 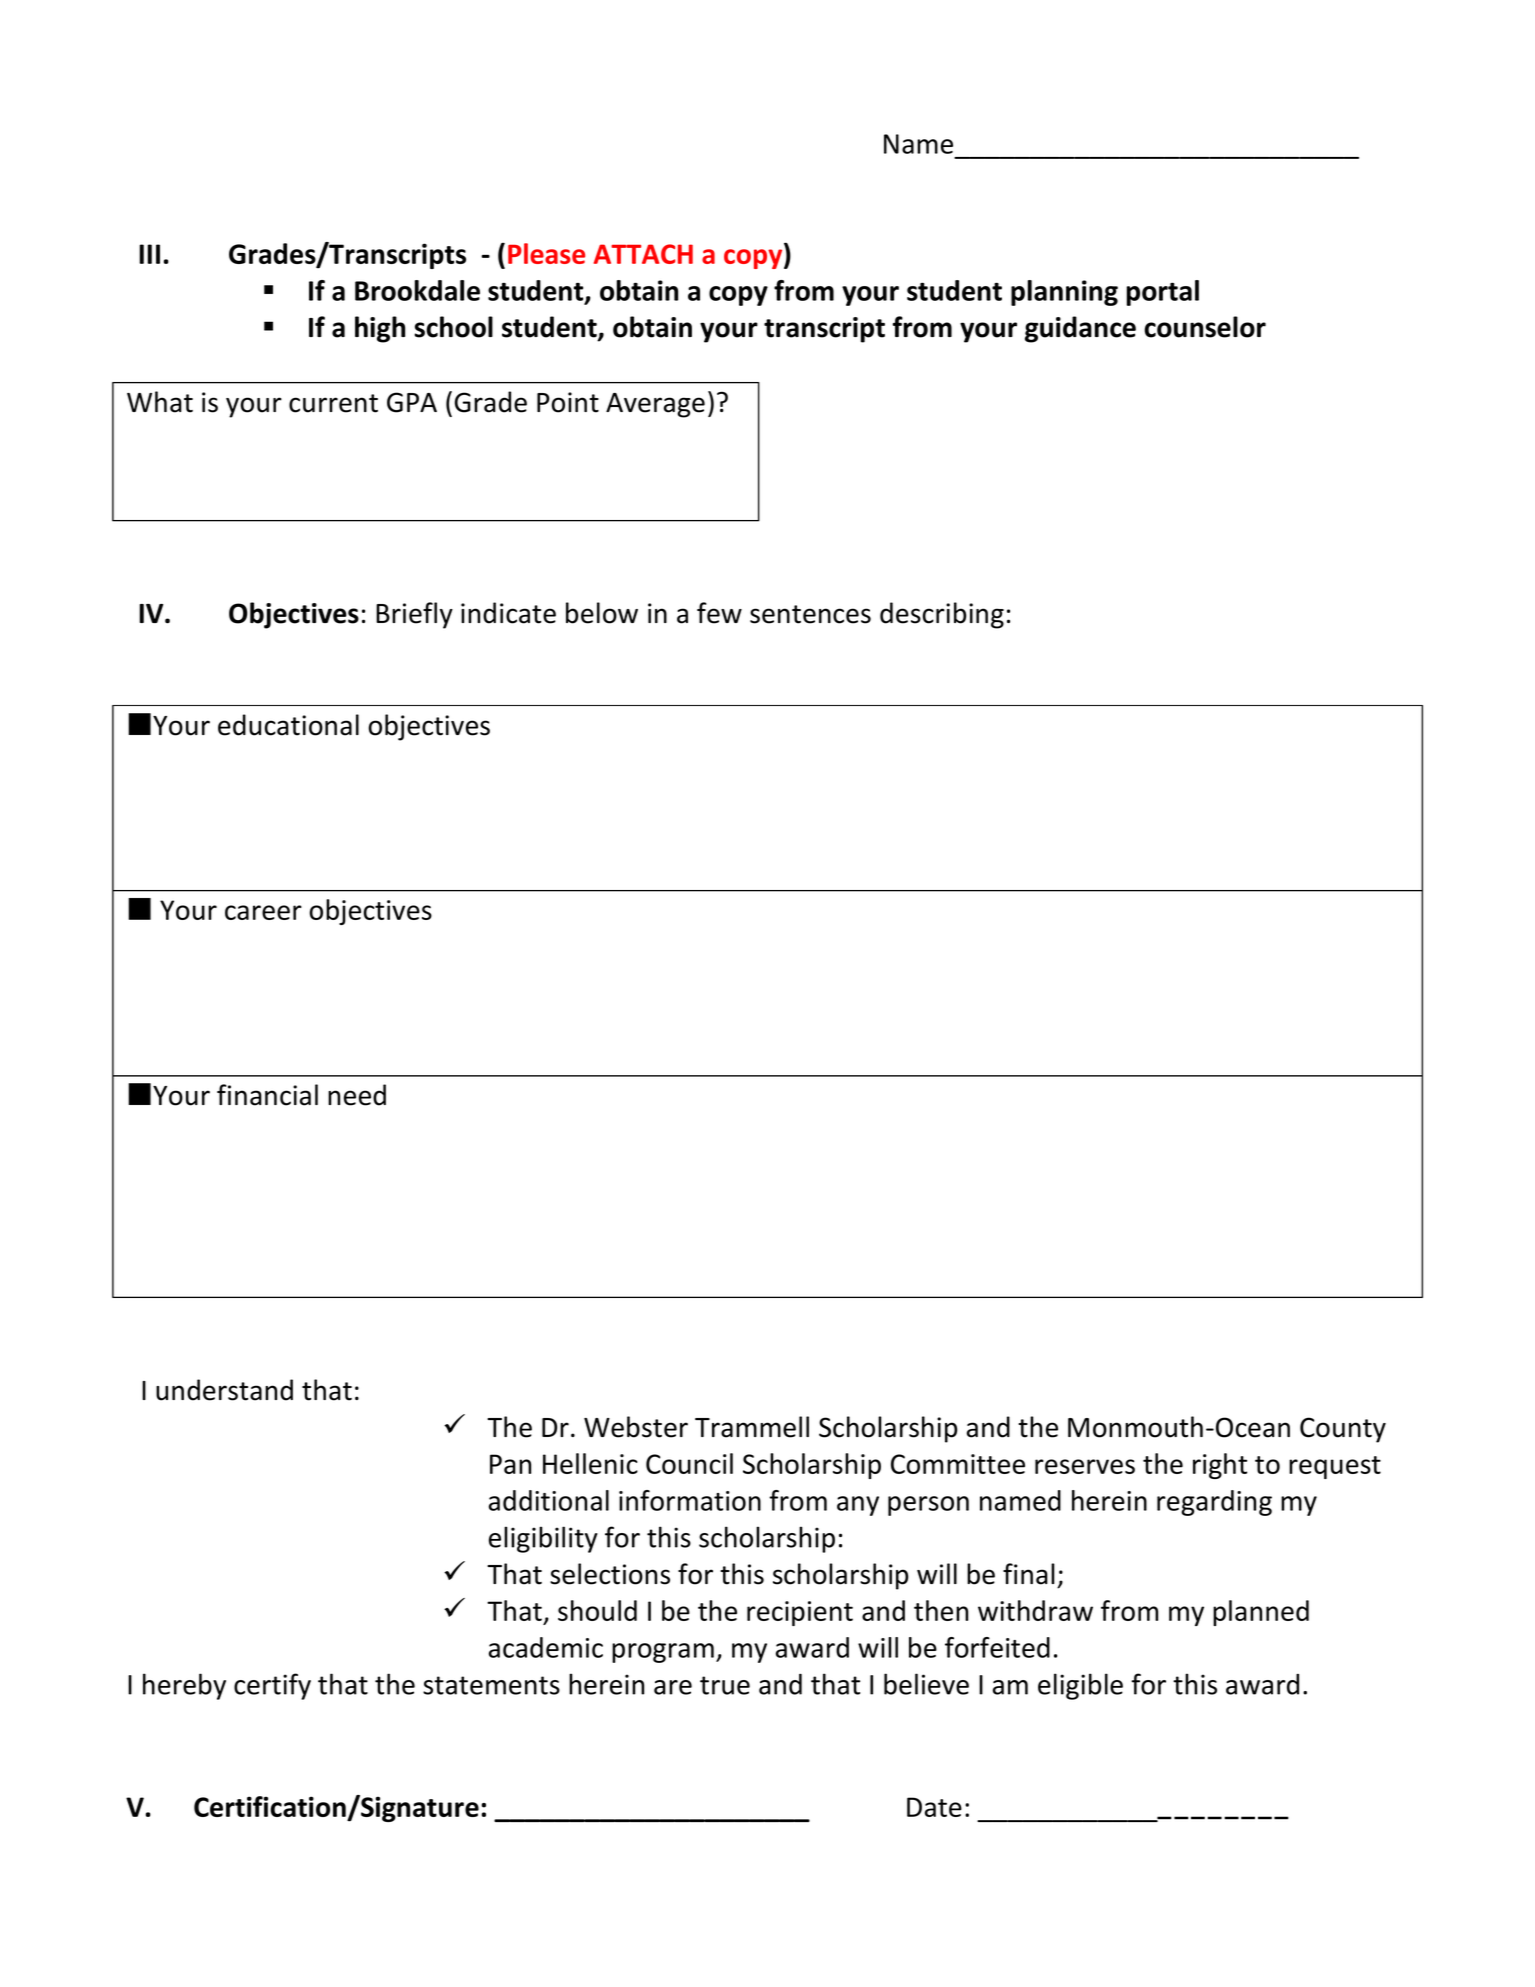 What do you see at coordinates (643, 254) in the screenshot?
I see `ATTACH` at bounding box center [643, 254].
